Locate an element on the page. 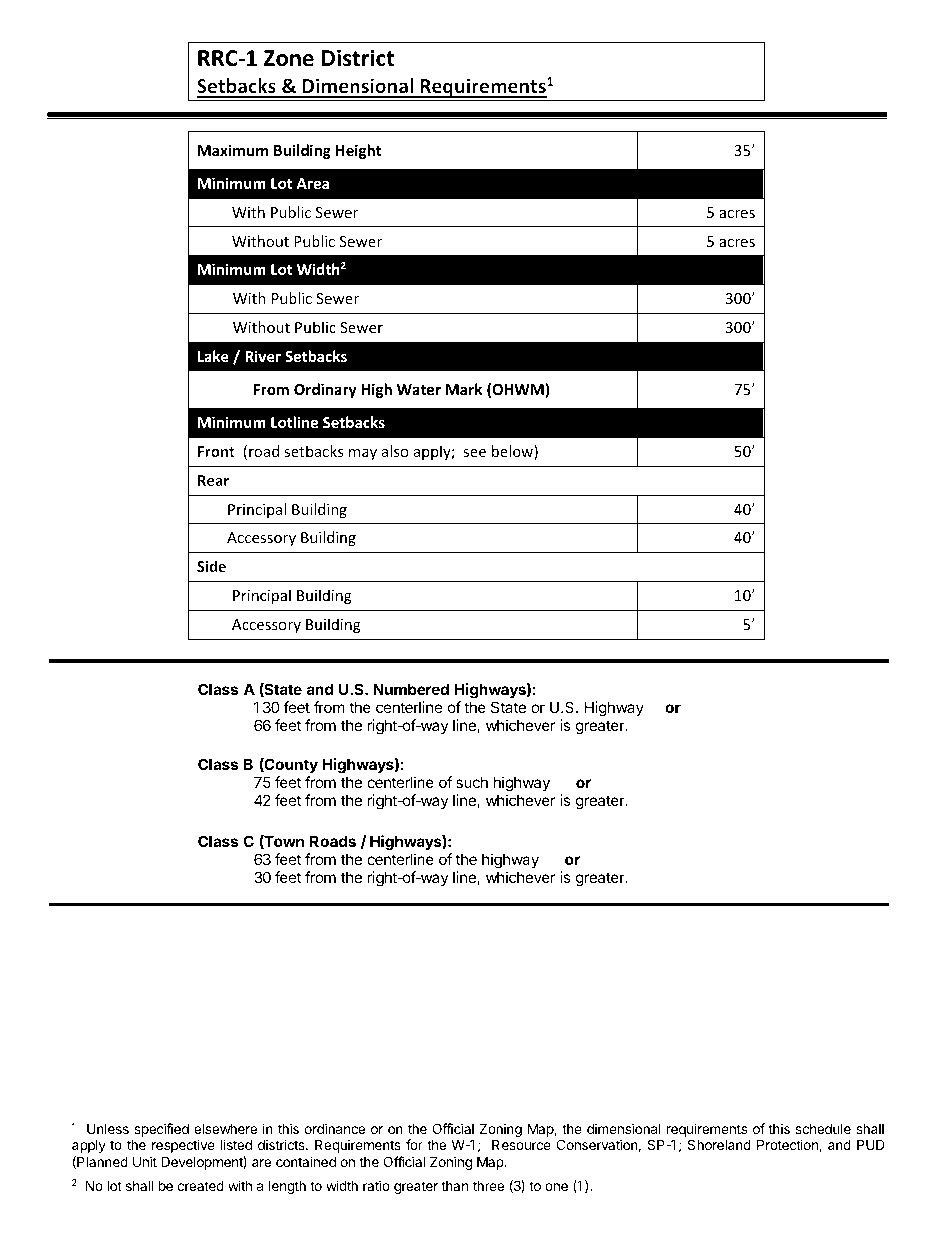 This image has width=952, height=1233. three is located at coordinates (488, 1186).
